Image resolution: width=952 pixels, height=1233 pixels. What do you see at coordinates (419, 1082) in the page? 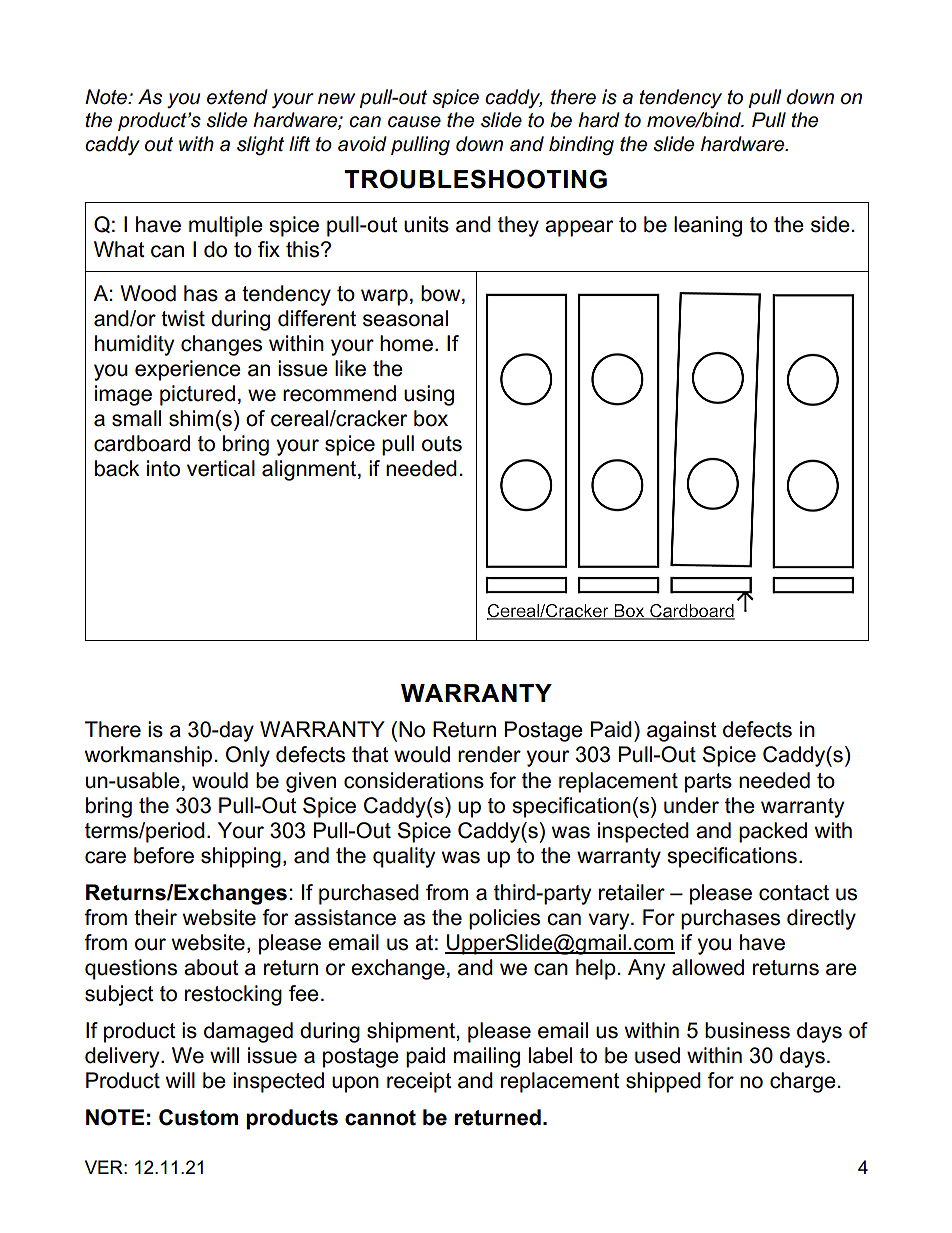
I see `receipt` at bounding box center [419, 1082].
